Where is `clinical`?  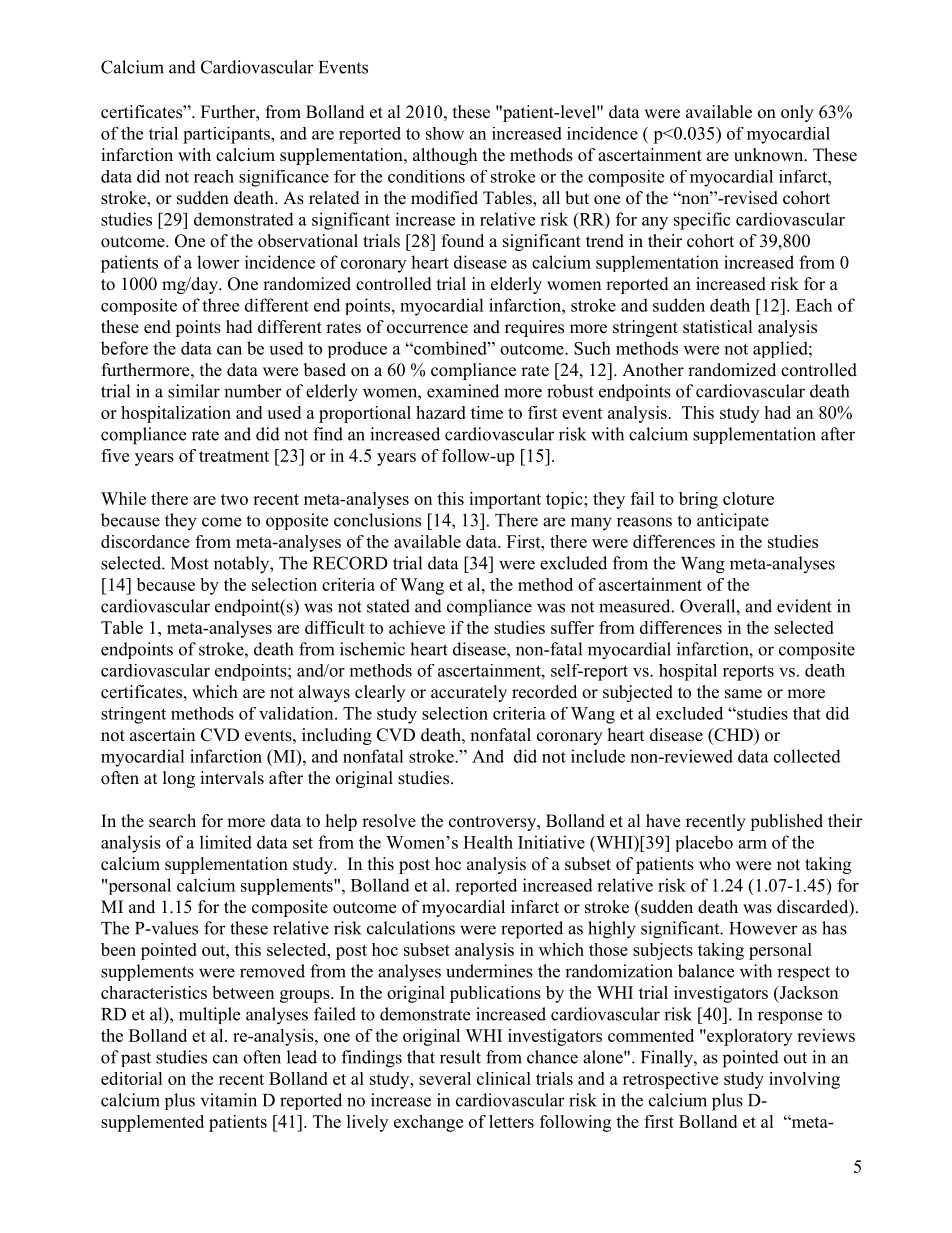 clinical is located at coordinates (504, 1078).
